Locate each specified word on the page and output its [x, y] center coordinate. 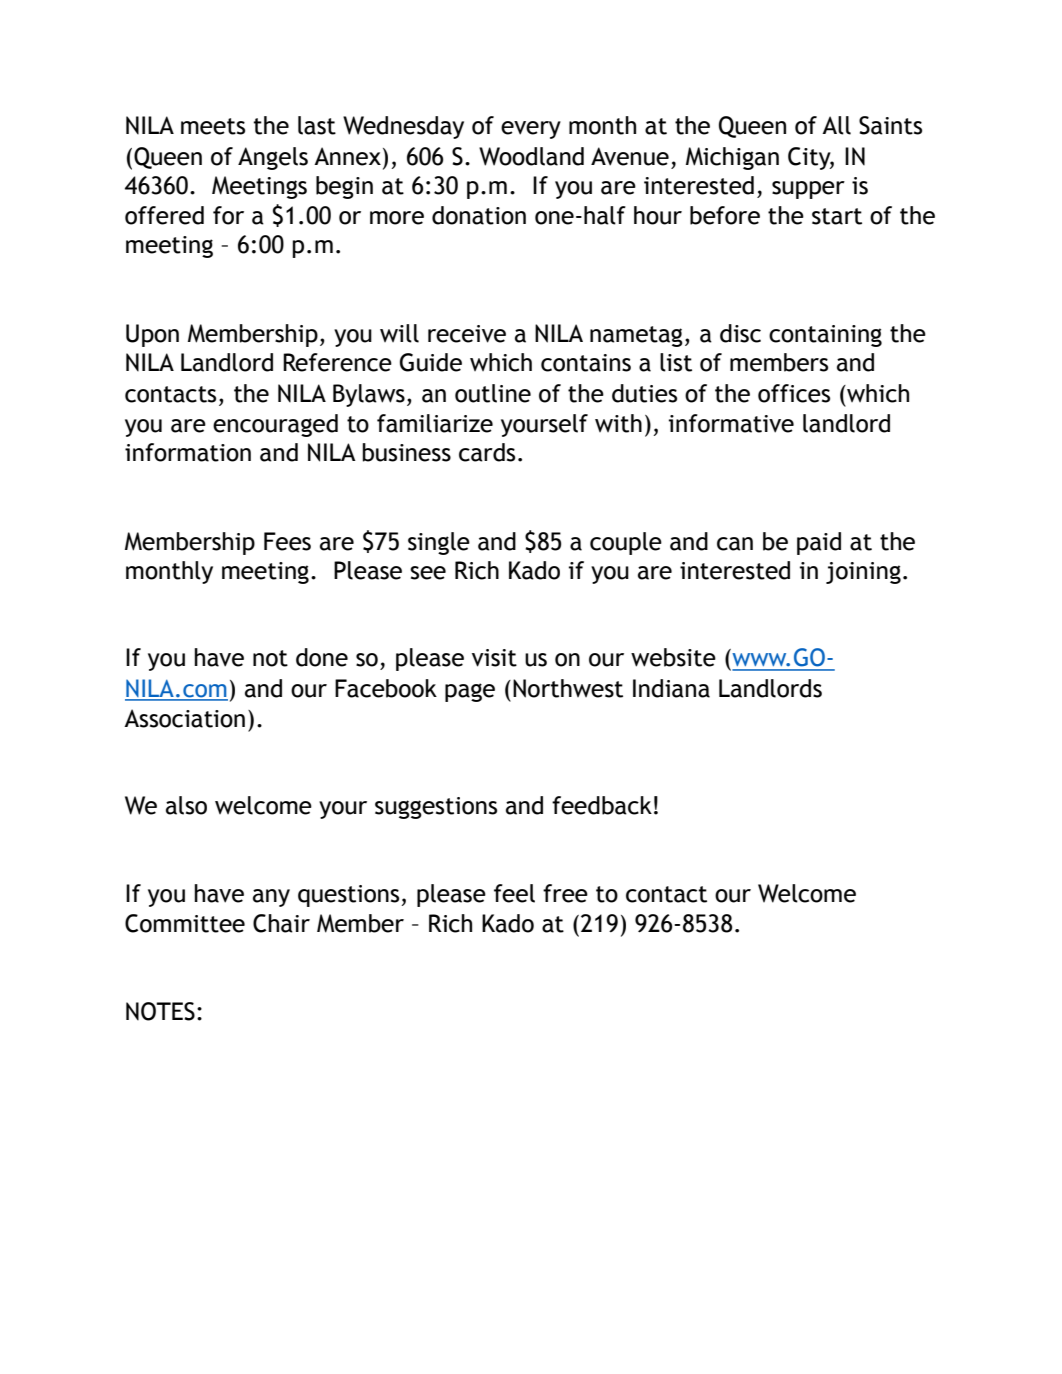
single [439, 543]
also [186, 805]
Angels [273, 158]
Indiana [671, 688]
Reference [337, 362]
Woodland [531, 156]
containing [825, 336]
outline [493, 393]
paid [819, 543]
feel [514, 893]
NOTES [160, 1011]
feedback [602, 805]
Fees [287, 541]
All [836, 125]
